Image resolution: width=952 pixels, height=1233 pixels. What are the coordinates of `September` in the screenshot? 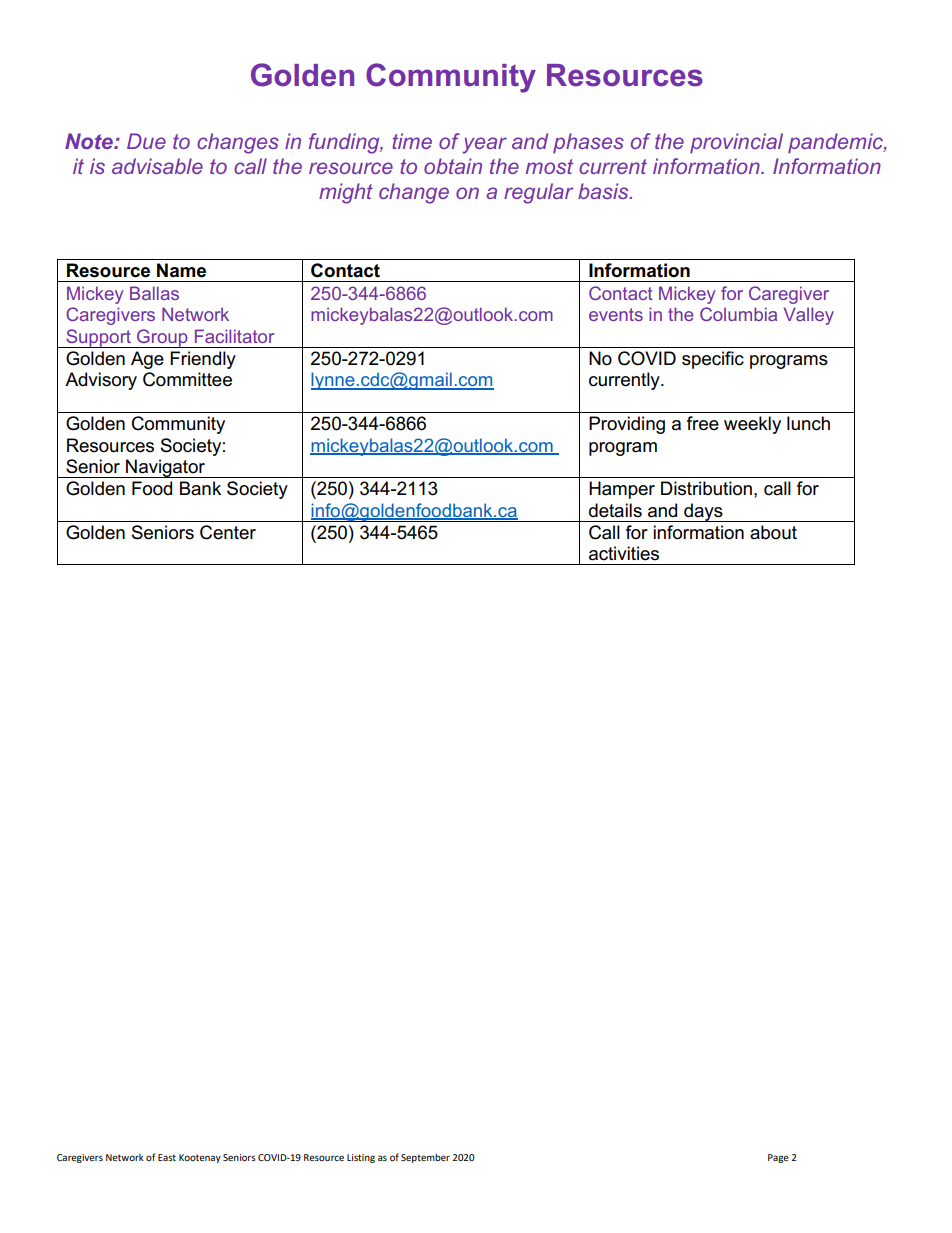 It's located at (425, 1158).
